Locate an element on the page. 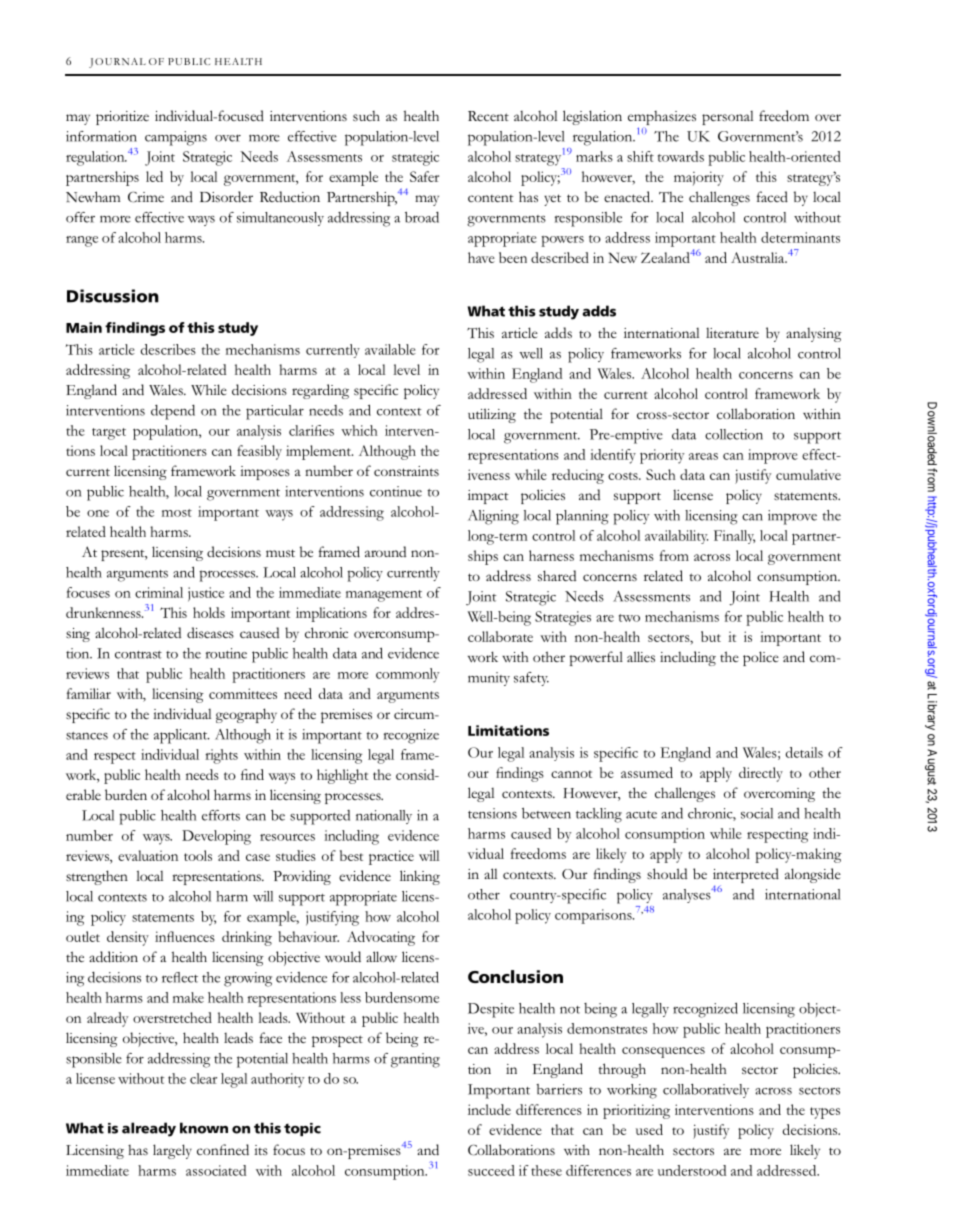 Image resolution: width=953 pixels, height=1232 pixels. include is located at coordinates (489, 1109).
